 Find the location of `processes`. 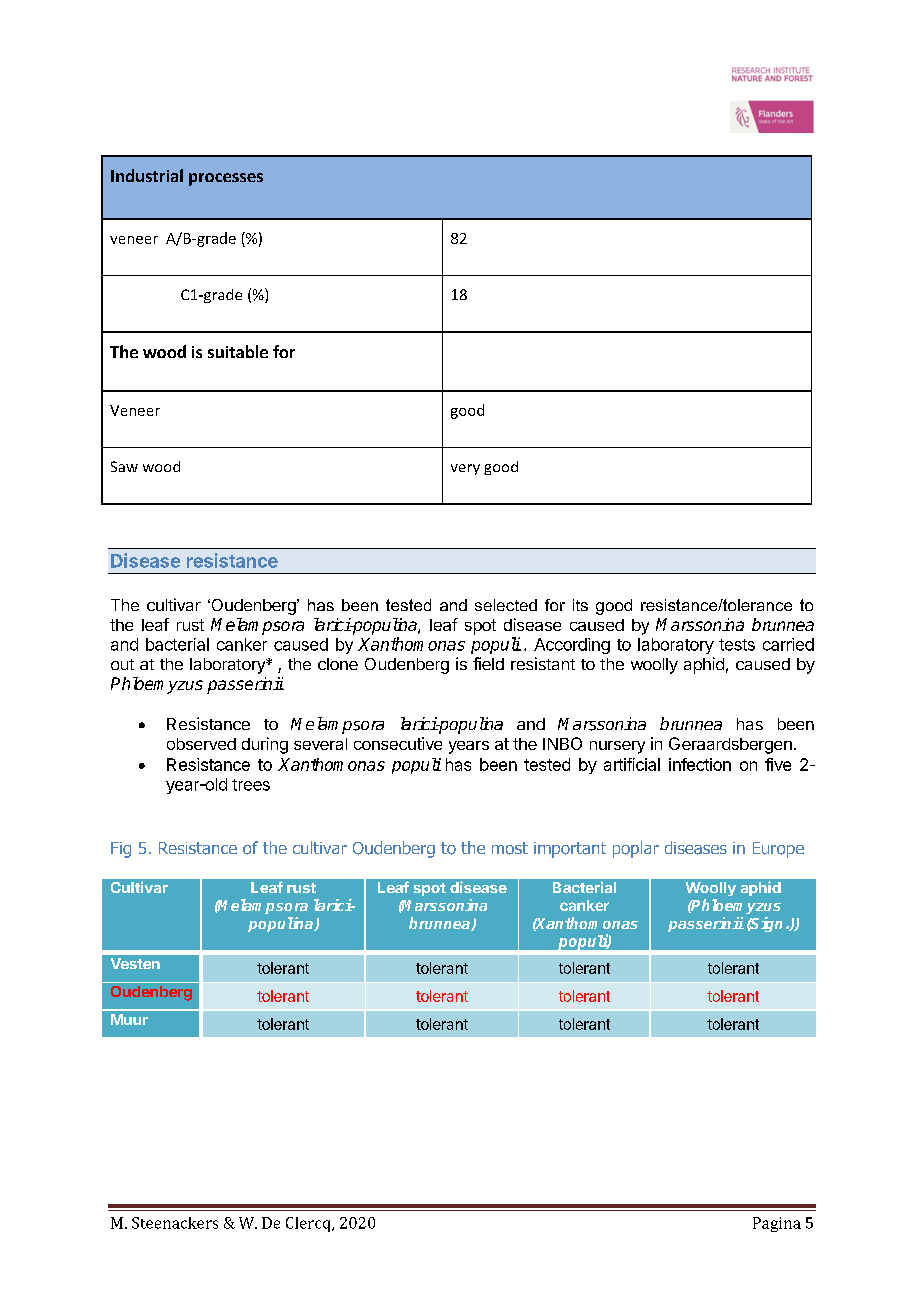

processes is located at coordinates (226, 179).
